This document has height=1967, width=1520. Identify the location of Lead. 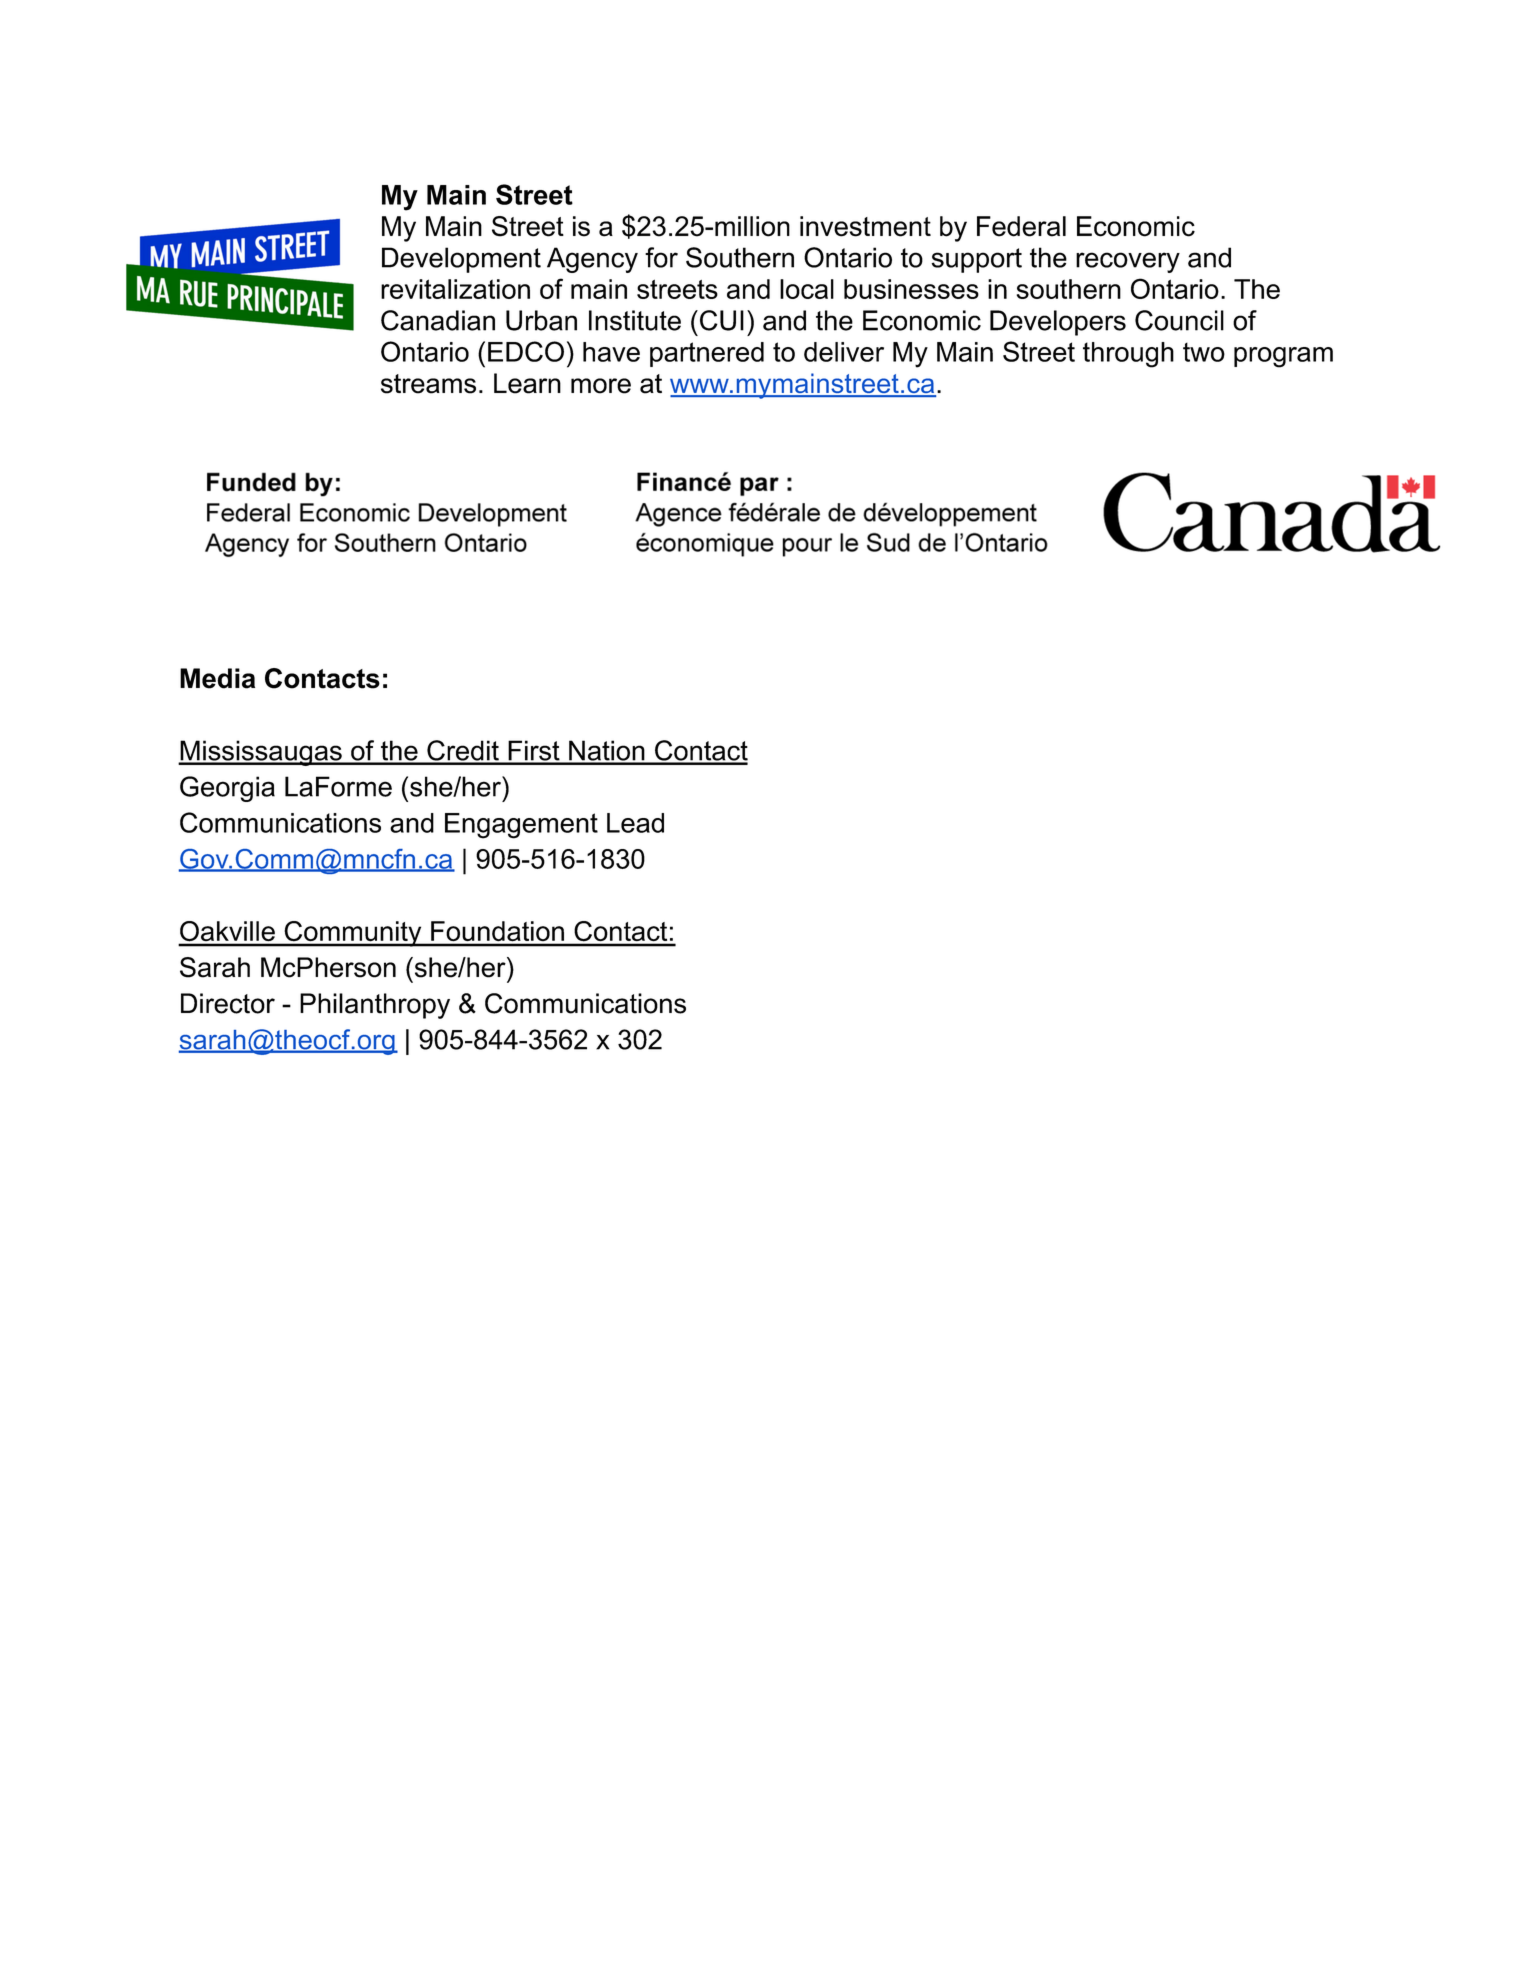
(635, 823).
